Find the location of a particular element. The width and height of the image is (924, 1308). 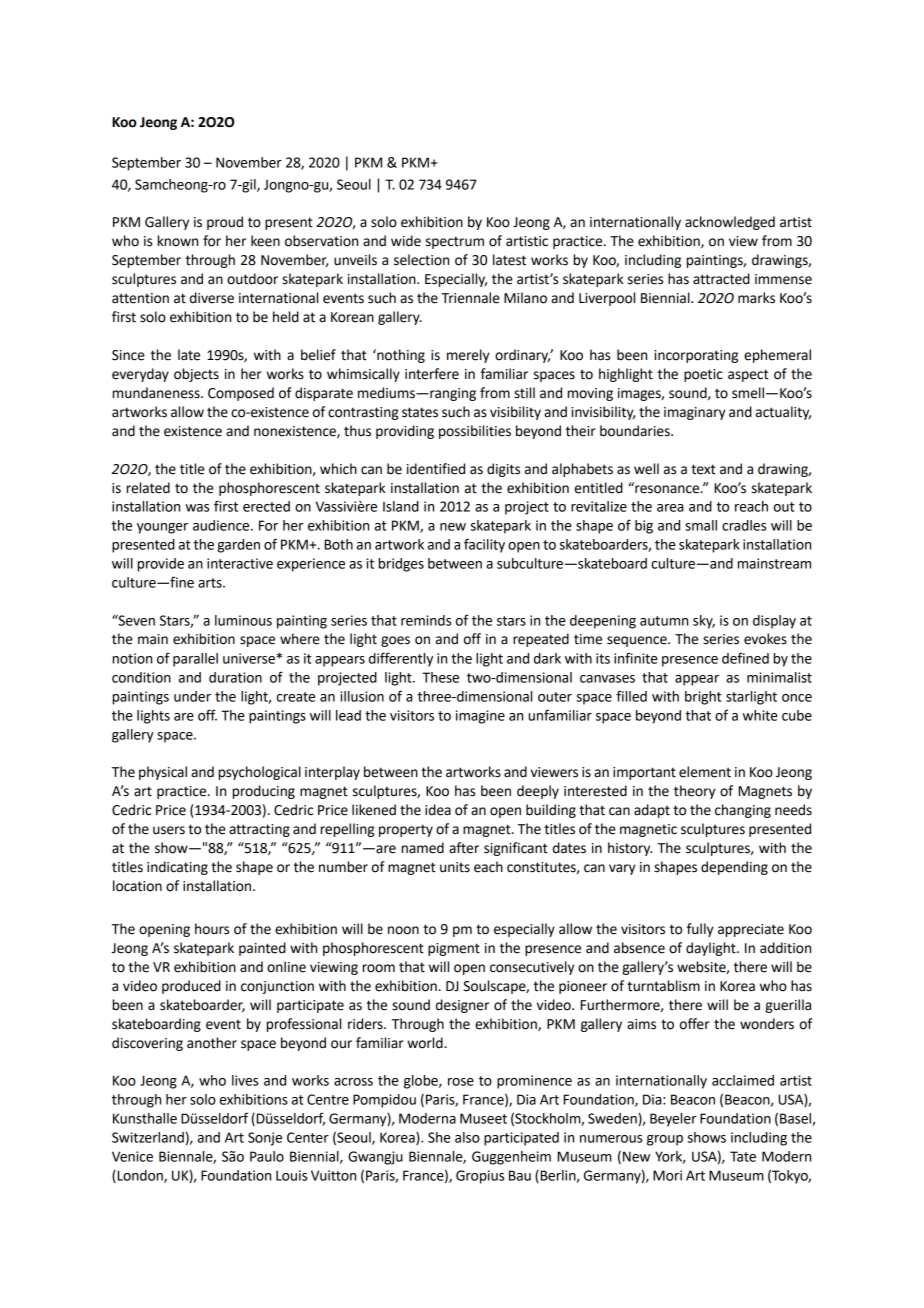

luminous is located at coordinates (243, 620).
